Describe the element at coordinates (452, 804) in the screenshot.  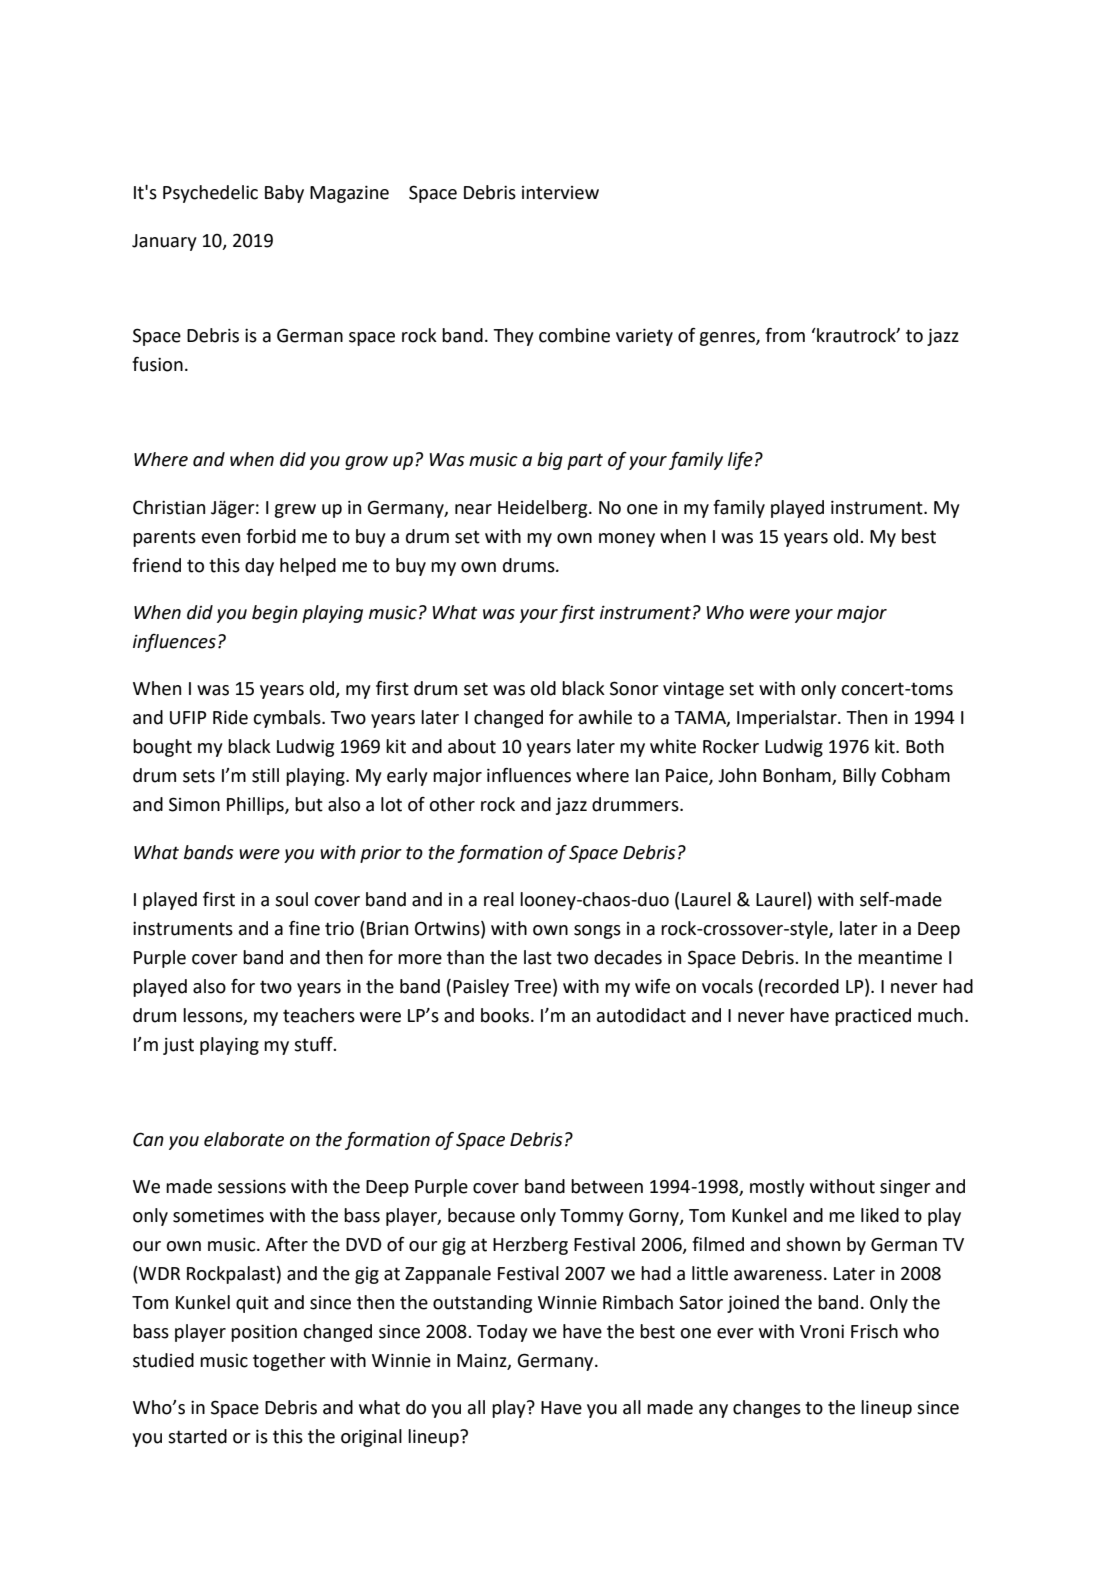
I see `other` at that location.
